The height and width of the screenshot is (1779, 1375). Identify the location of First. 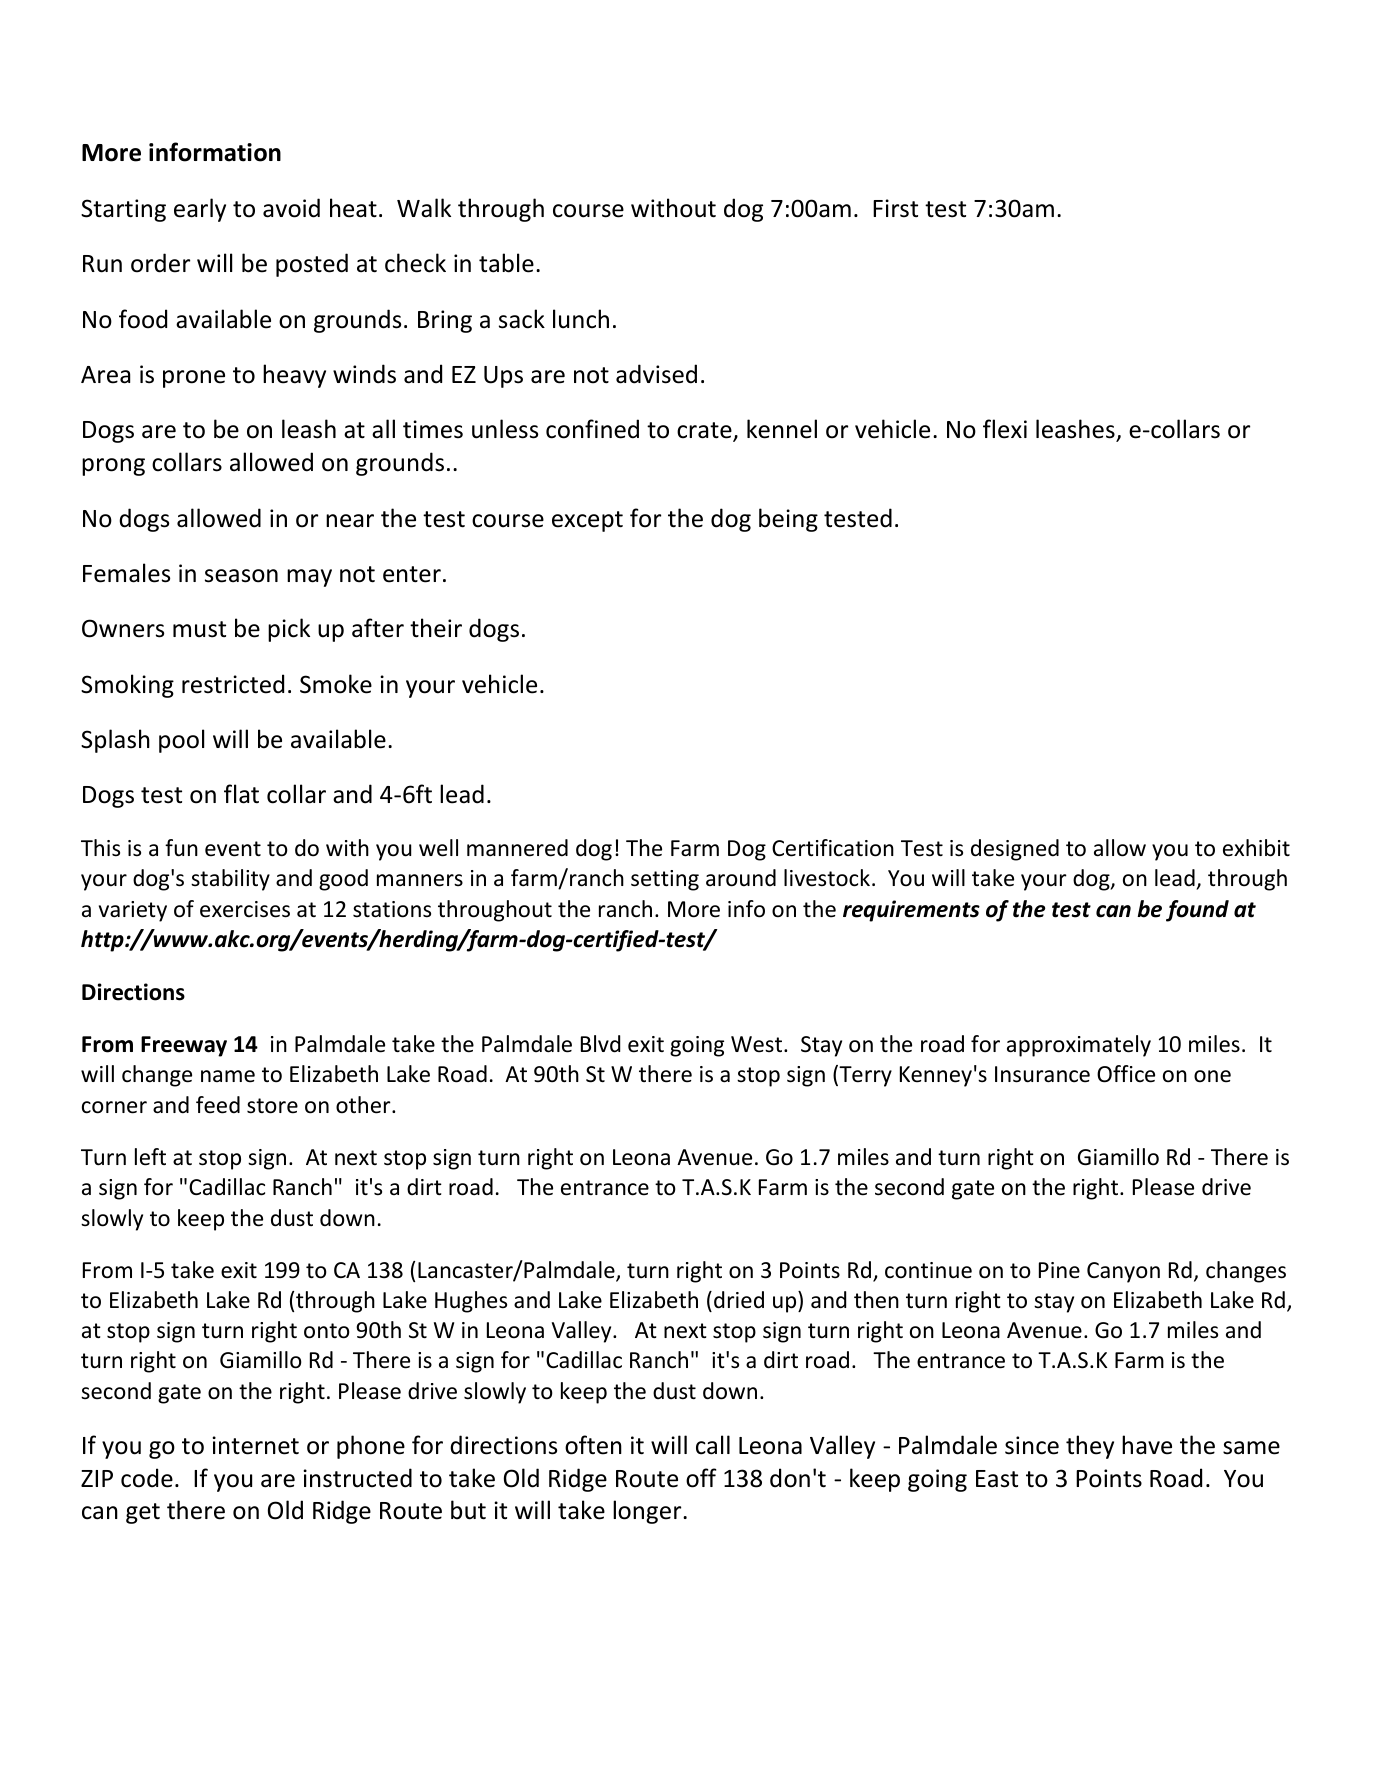
(895, 208).
